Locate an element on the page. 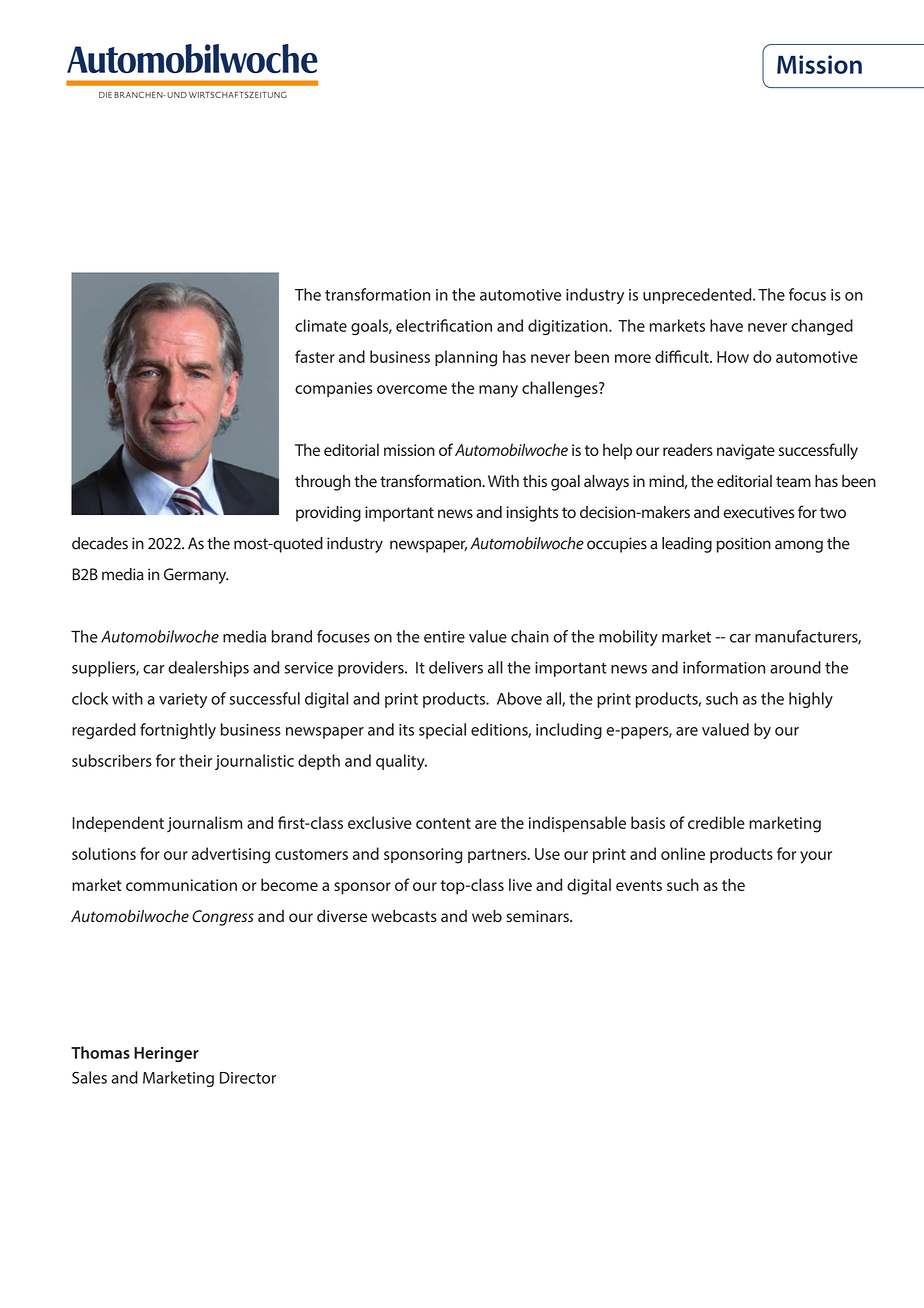 Image resolution: width=924 pixels, height=1308 pixels. credible is located at coordinates (716, 822).
